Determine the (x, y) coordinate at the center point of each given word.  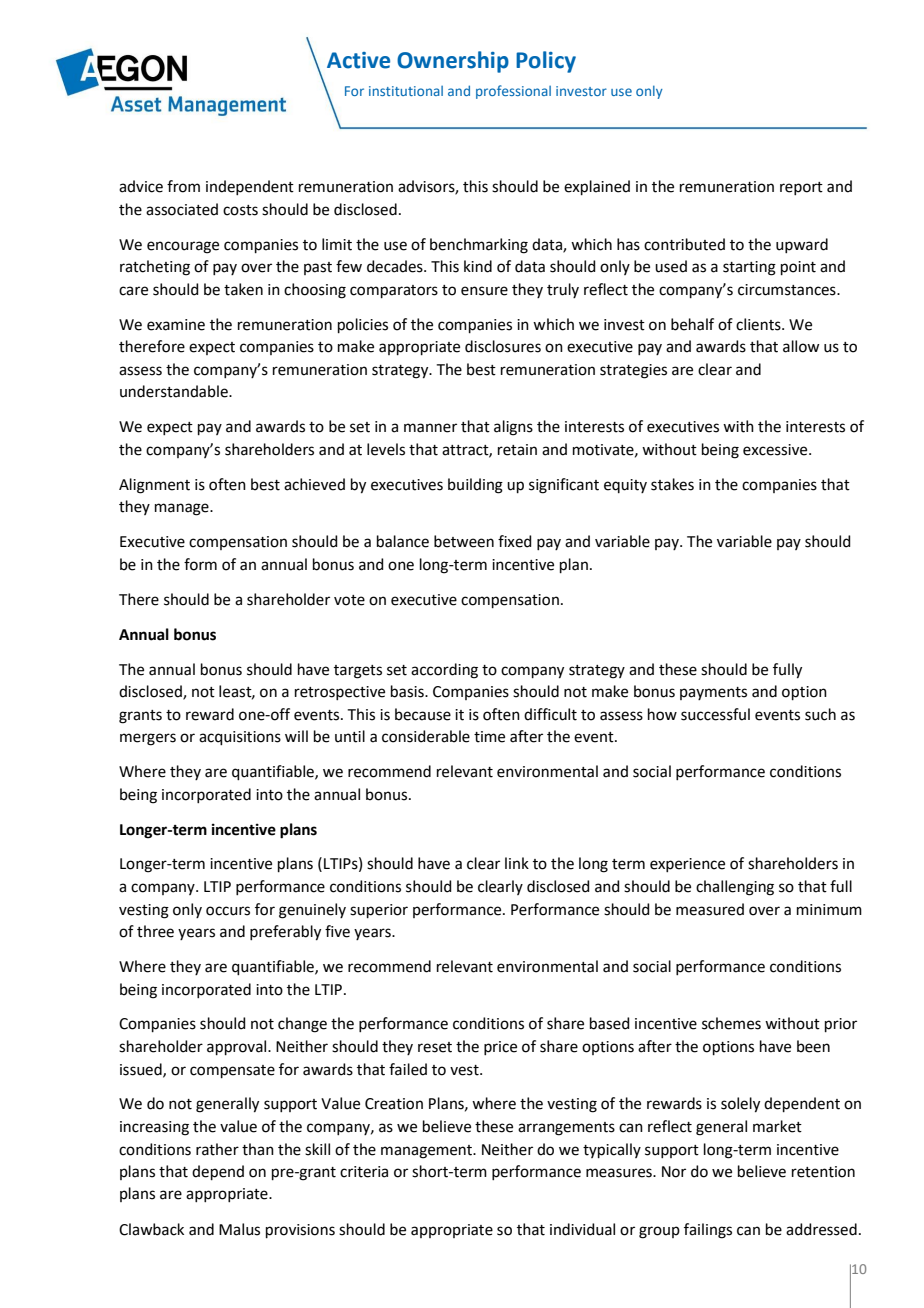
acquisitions (240, 738)
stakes (672, 484)
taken (243, 289)
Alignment (154, 486)
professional (513, 92)
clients (759, 324)
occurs (228, 911)
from (183, 186)
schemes (731, 1023)
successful (715, 714)
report (801, 188)
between (464, 541)
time (489, 737)
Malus (239, 1229)
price (500, 1048)
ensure (484, 291)
